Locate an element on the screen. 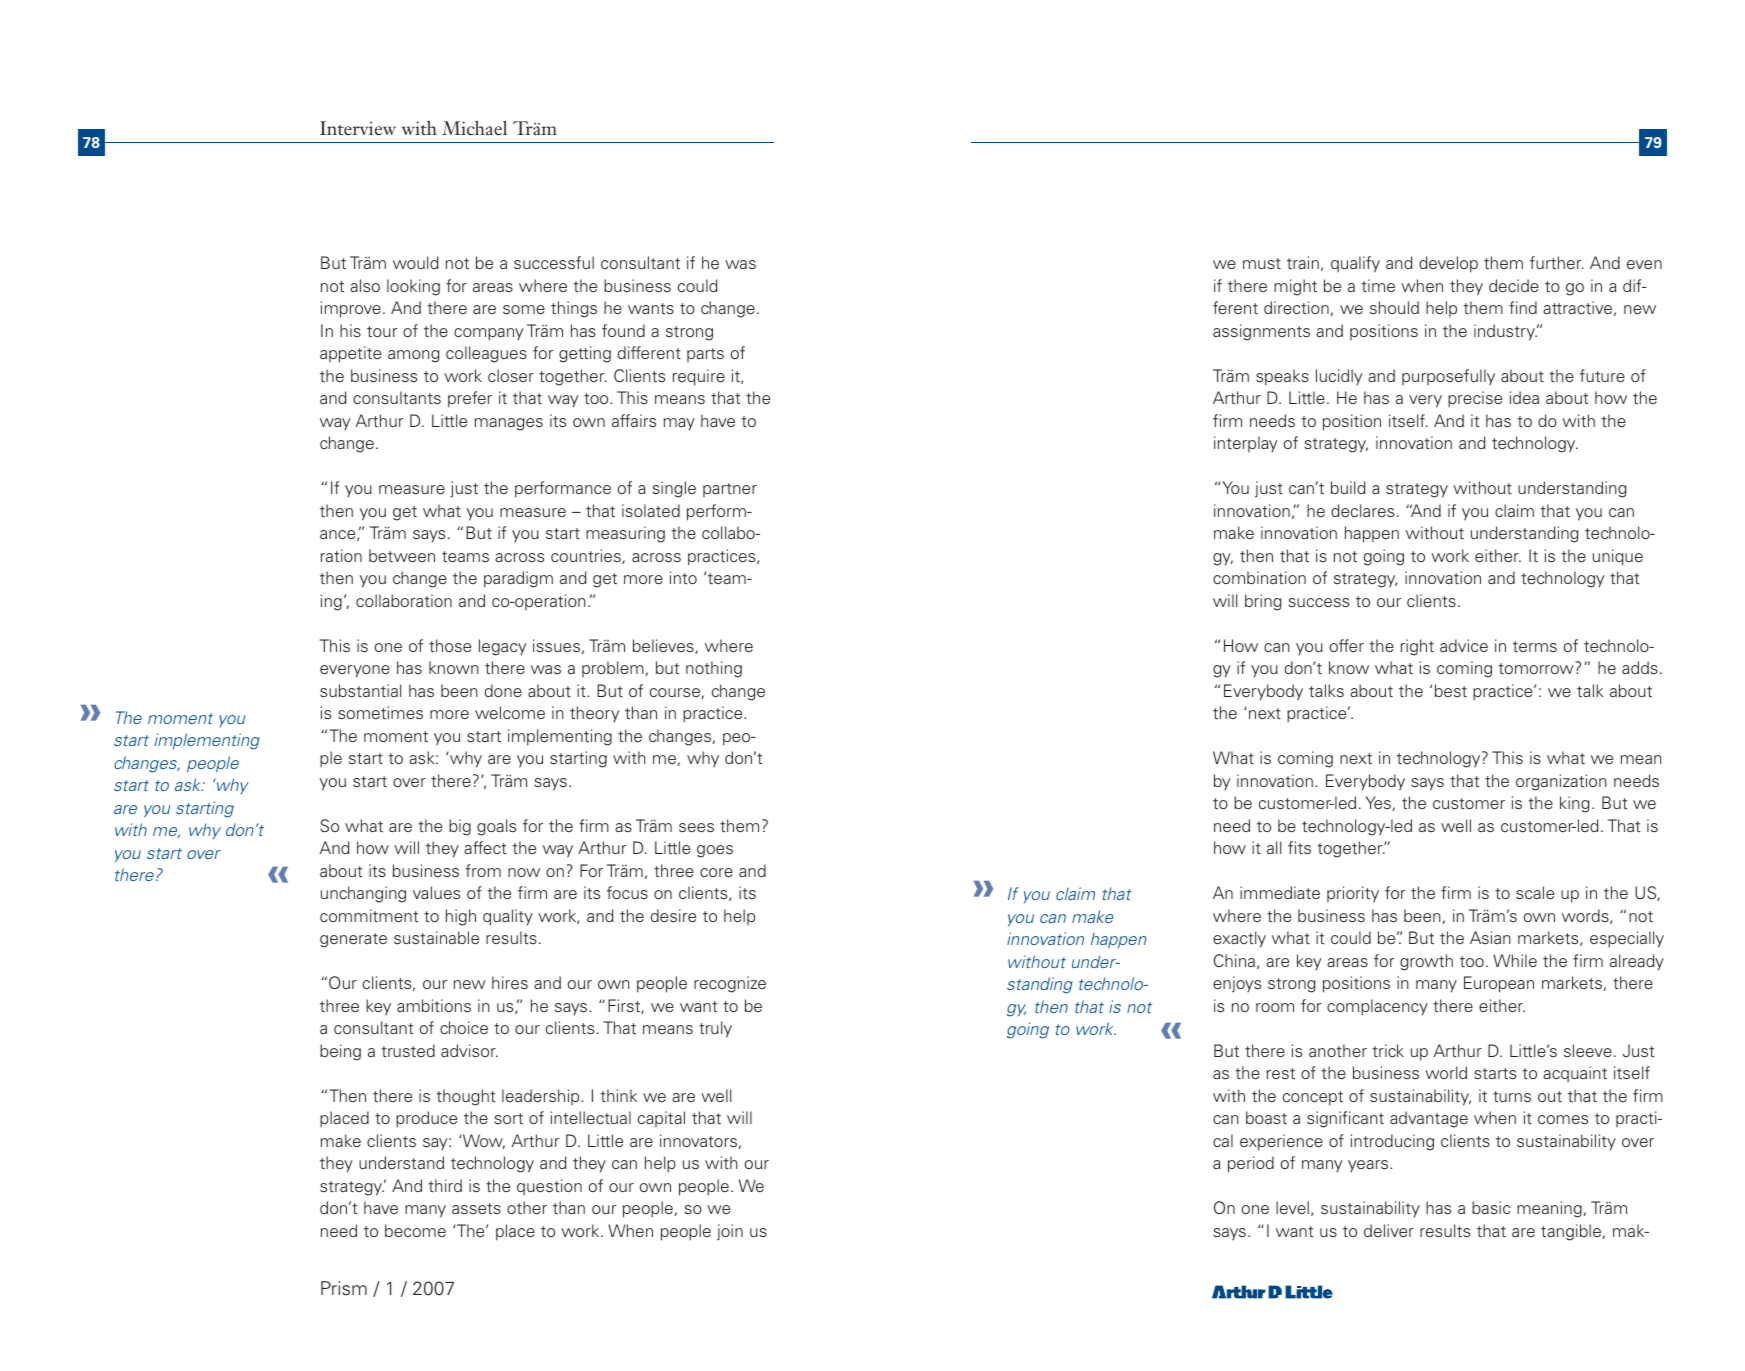 This screenshot has width=1745, height=1371. Michael is located at coordinates (474, 127).
